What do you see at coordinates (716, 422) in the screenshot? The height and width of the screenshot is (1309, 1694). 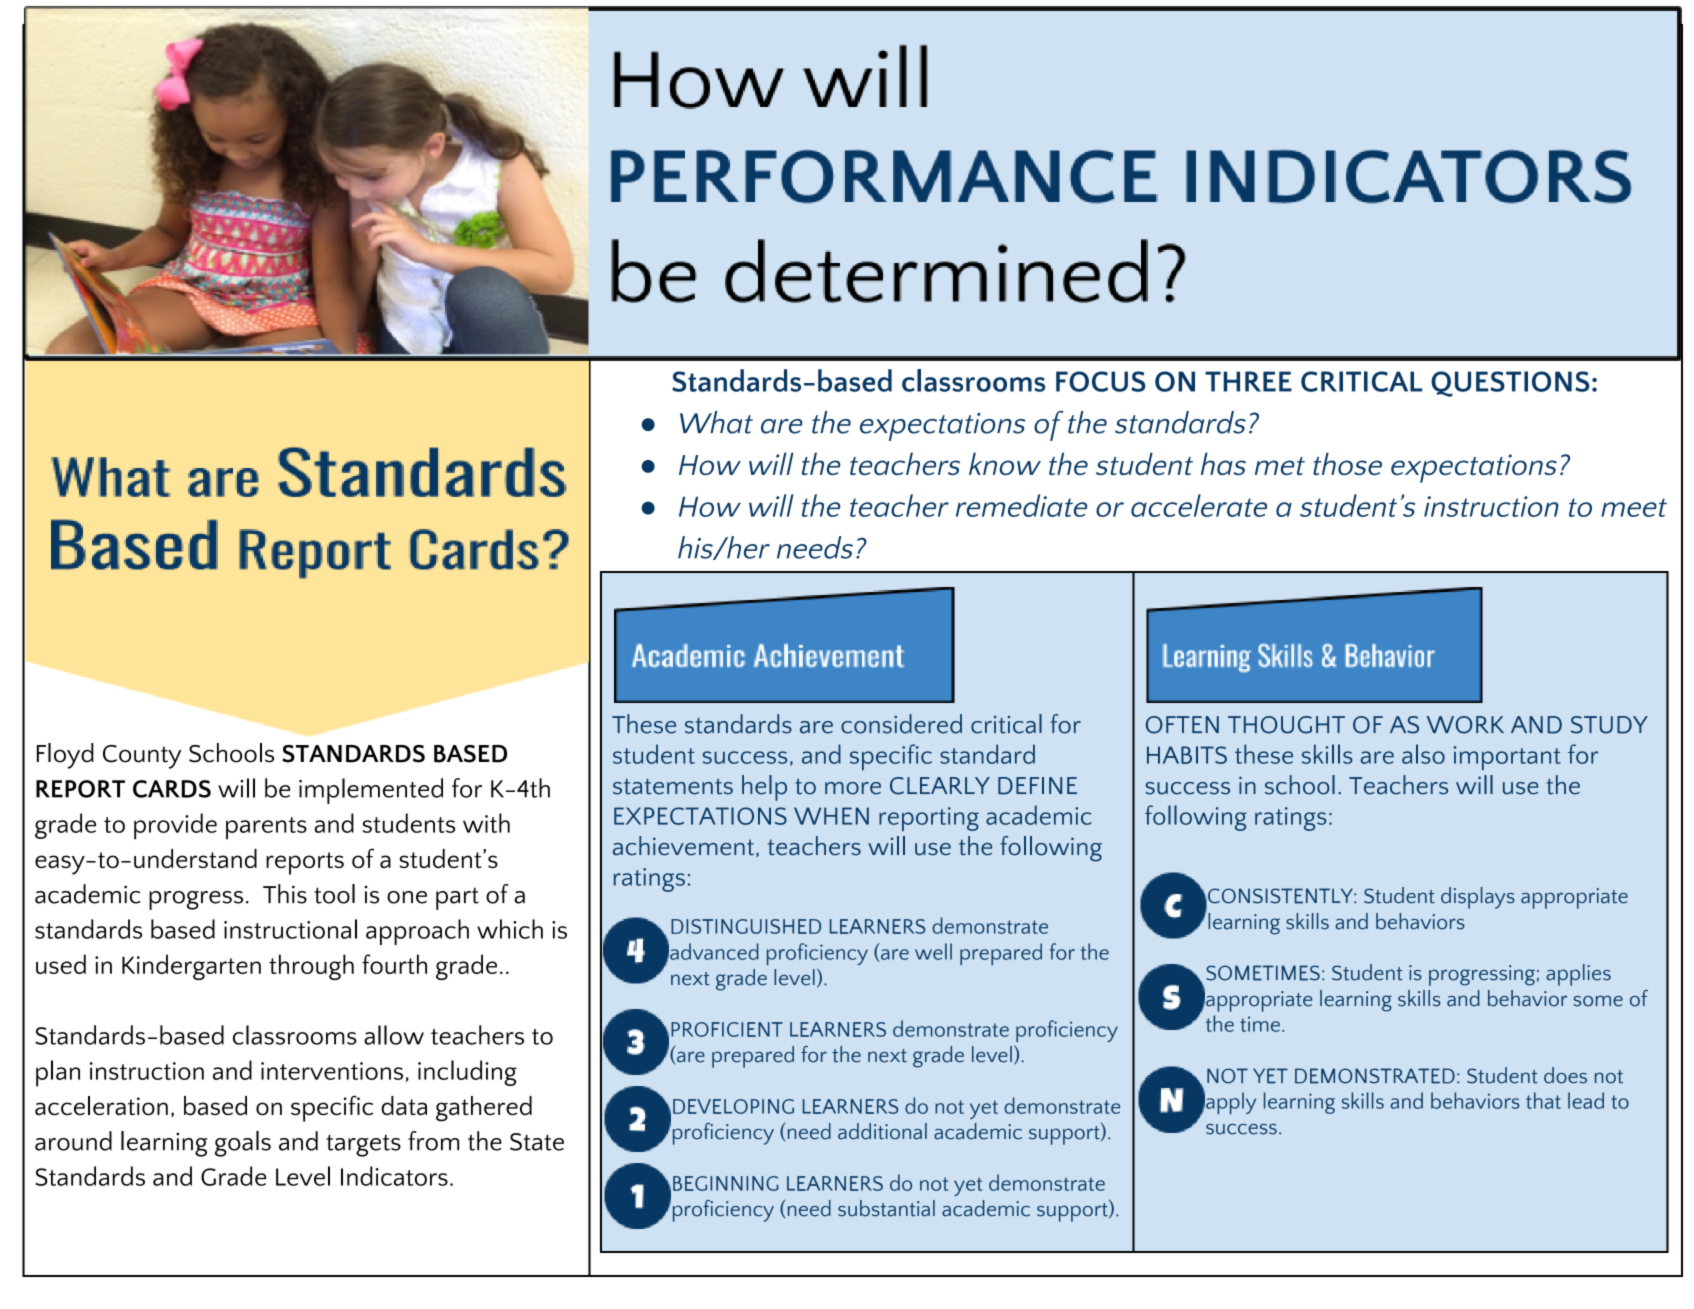 I see `What` at bounding box center [716, 422].
